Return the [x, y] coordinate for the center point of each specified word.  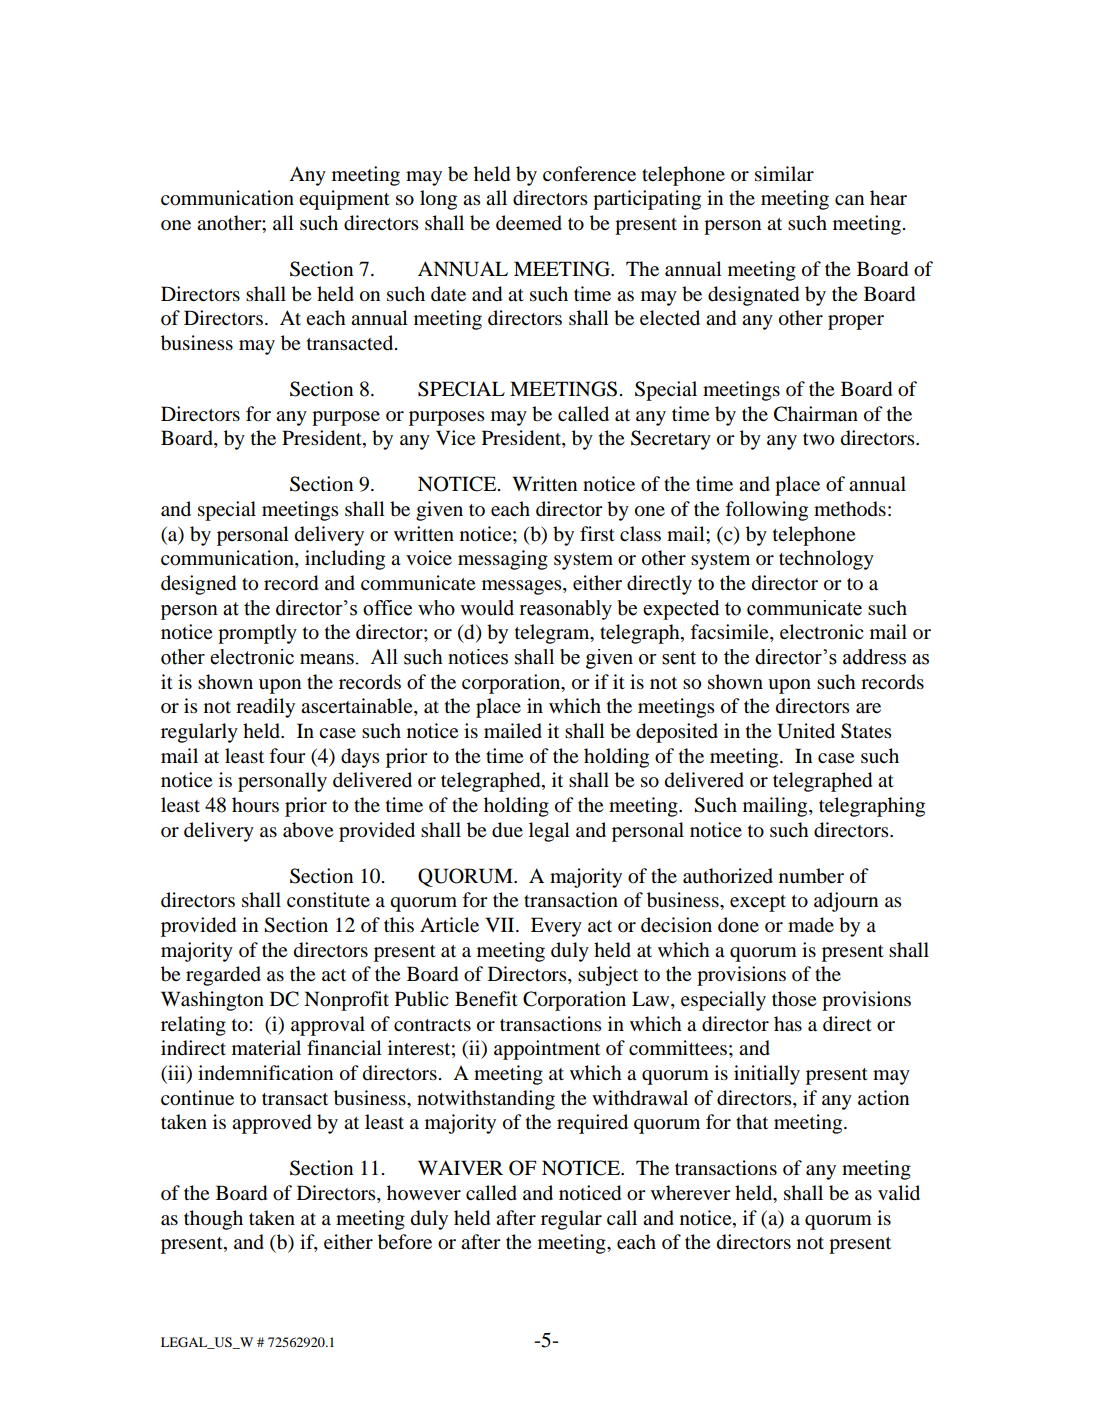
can [849, 200]
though [213, 1220]
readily [265, 708]
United [806, 731]
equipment [344, 200]
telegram [553, 634]
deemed [529, 223]
